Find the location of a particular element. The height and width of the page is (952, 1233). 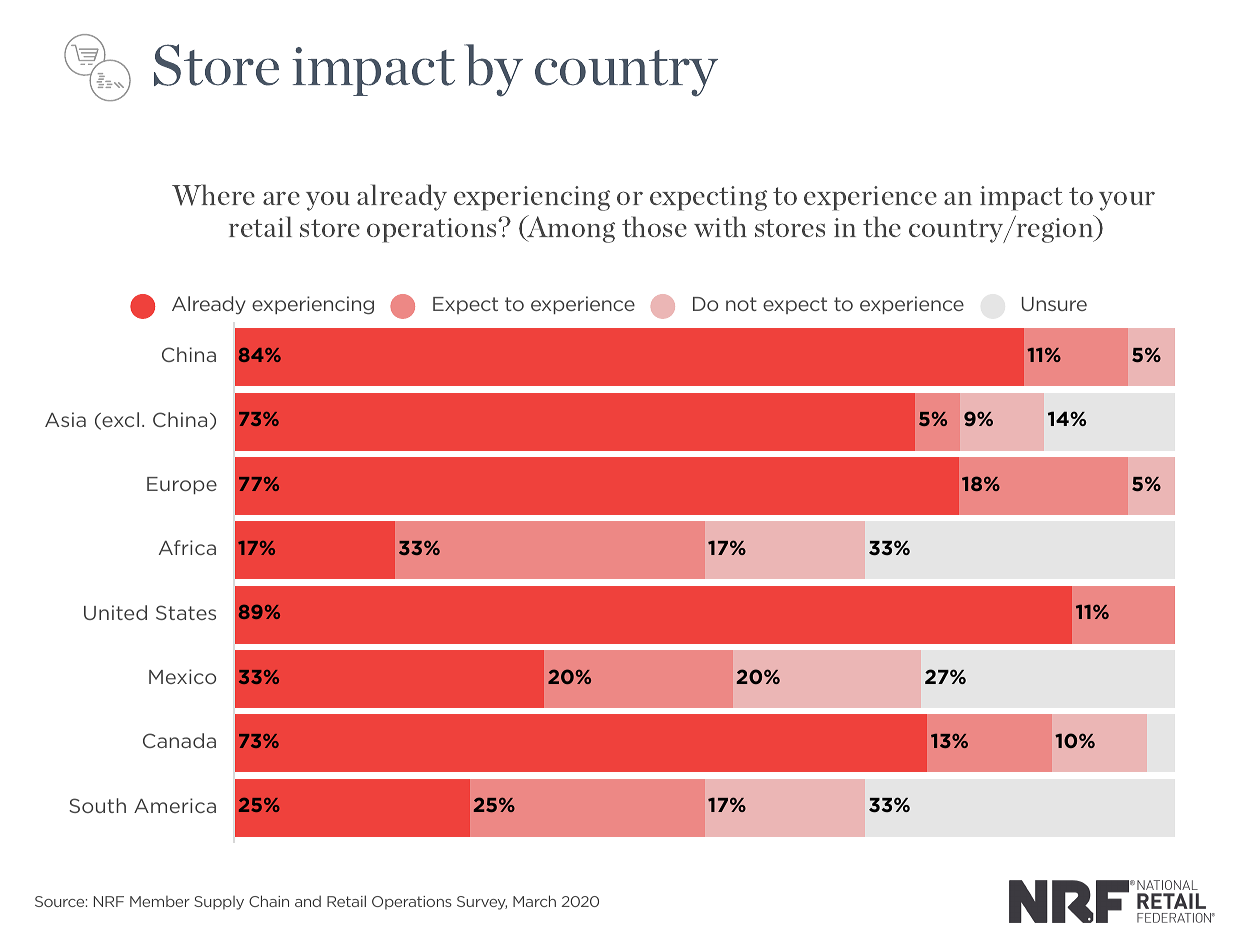

Unsure is located at coordinates (1054, 304).
